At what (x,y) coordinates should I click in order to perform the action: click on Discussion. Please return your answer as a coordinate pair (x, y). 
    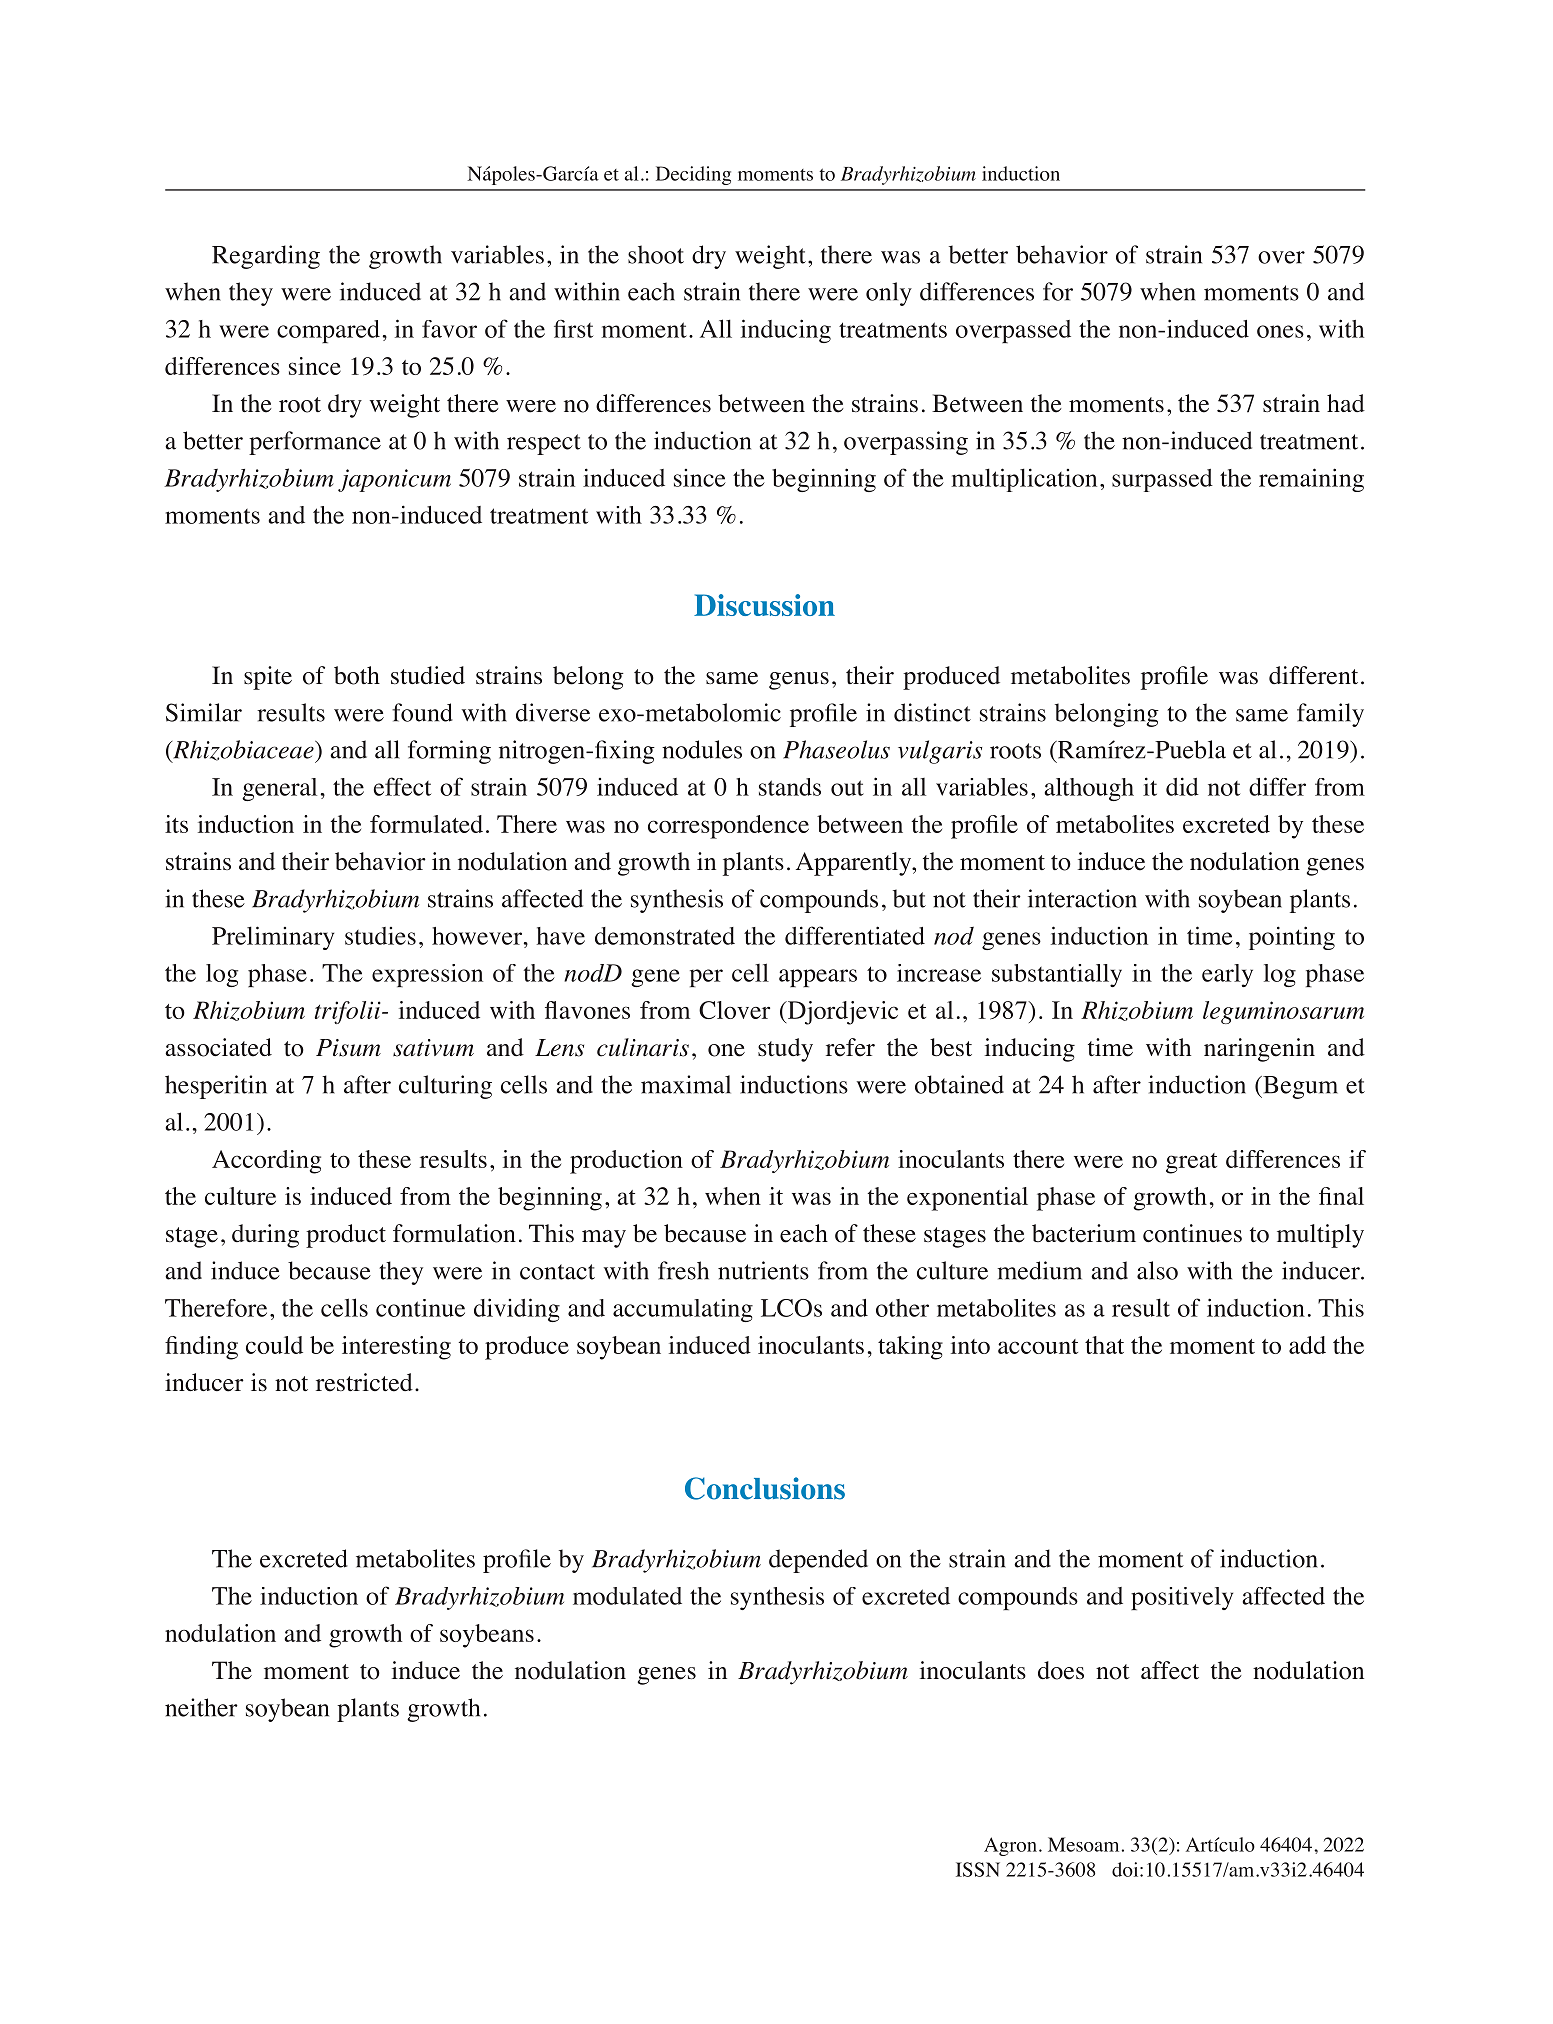
    Looking at the image, I should click on (764, 605).
